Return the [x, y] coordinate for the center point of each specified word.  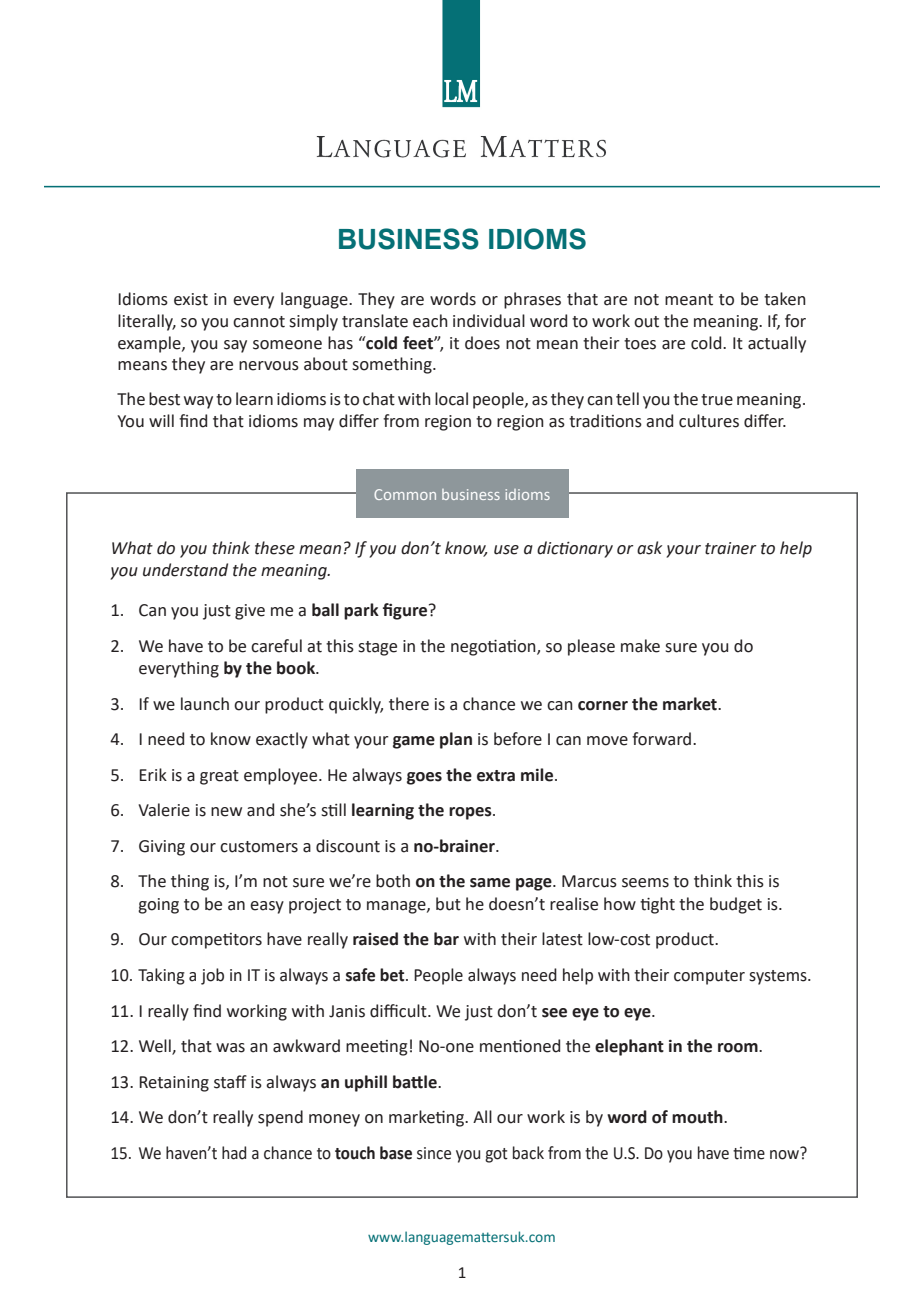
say [235, 346]
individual [489, 321]
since [434, 1153]
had [234, 1153]
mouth [698, 1117]
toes [640, 344]
